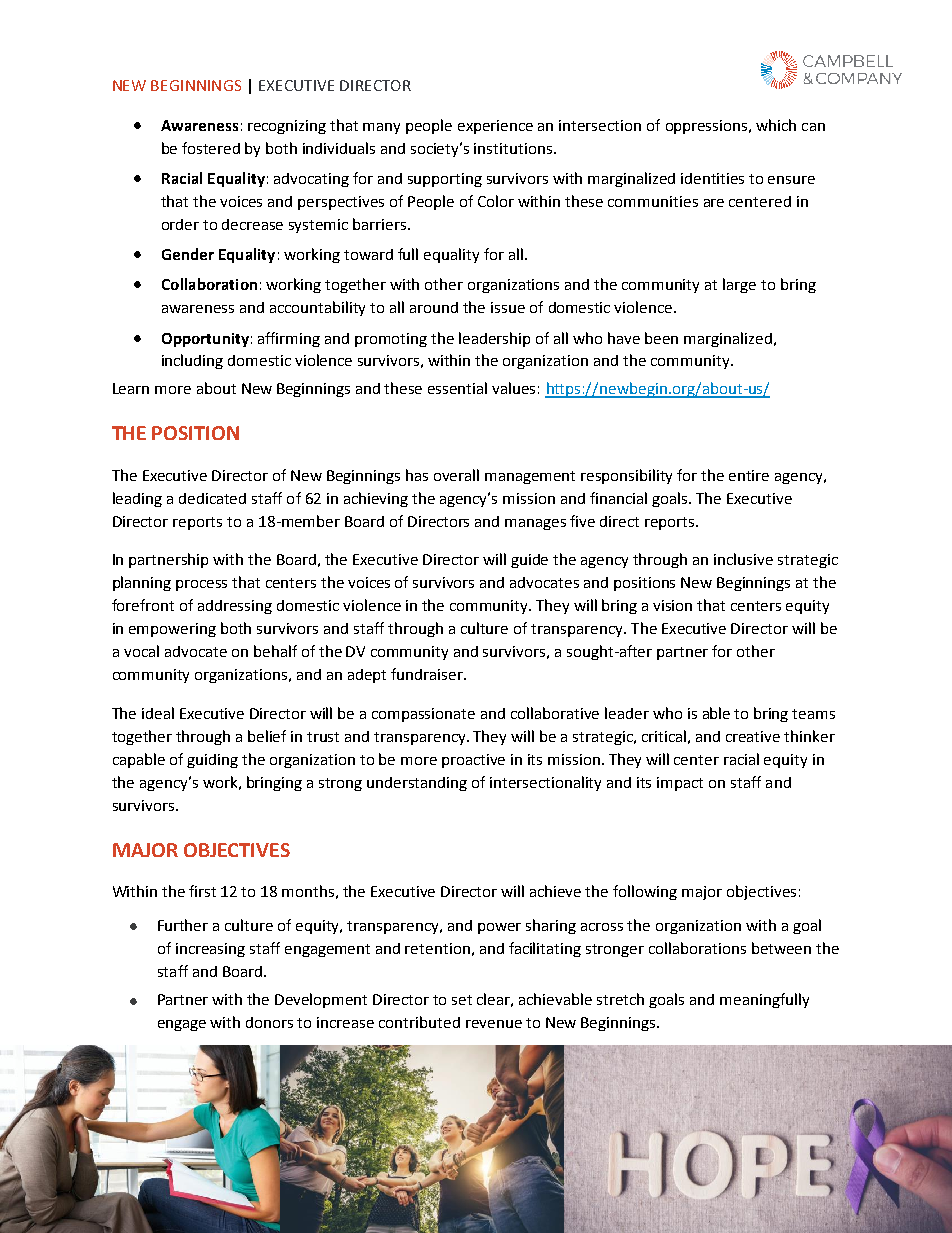  What do you see at coordinates (712, 178) in the page?
I see `identities` at bounding box center [712, 178].
